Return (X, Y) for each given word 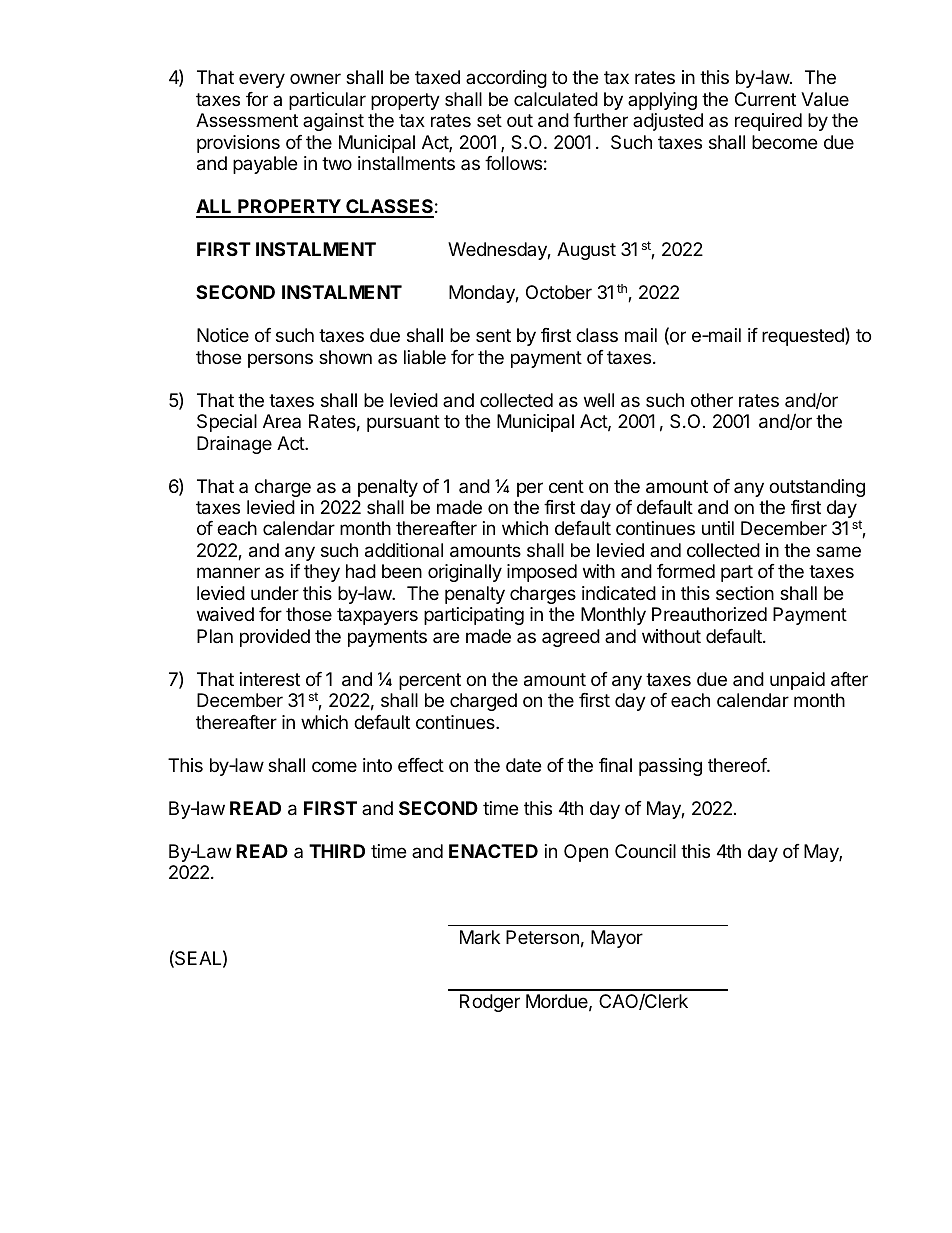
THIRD (337, 851)
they (322, 573)
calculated (556, 99)
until (718, 528)
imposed (542, 573)
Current (765, 99)
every (262, 80)
